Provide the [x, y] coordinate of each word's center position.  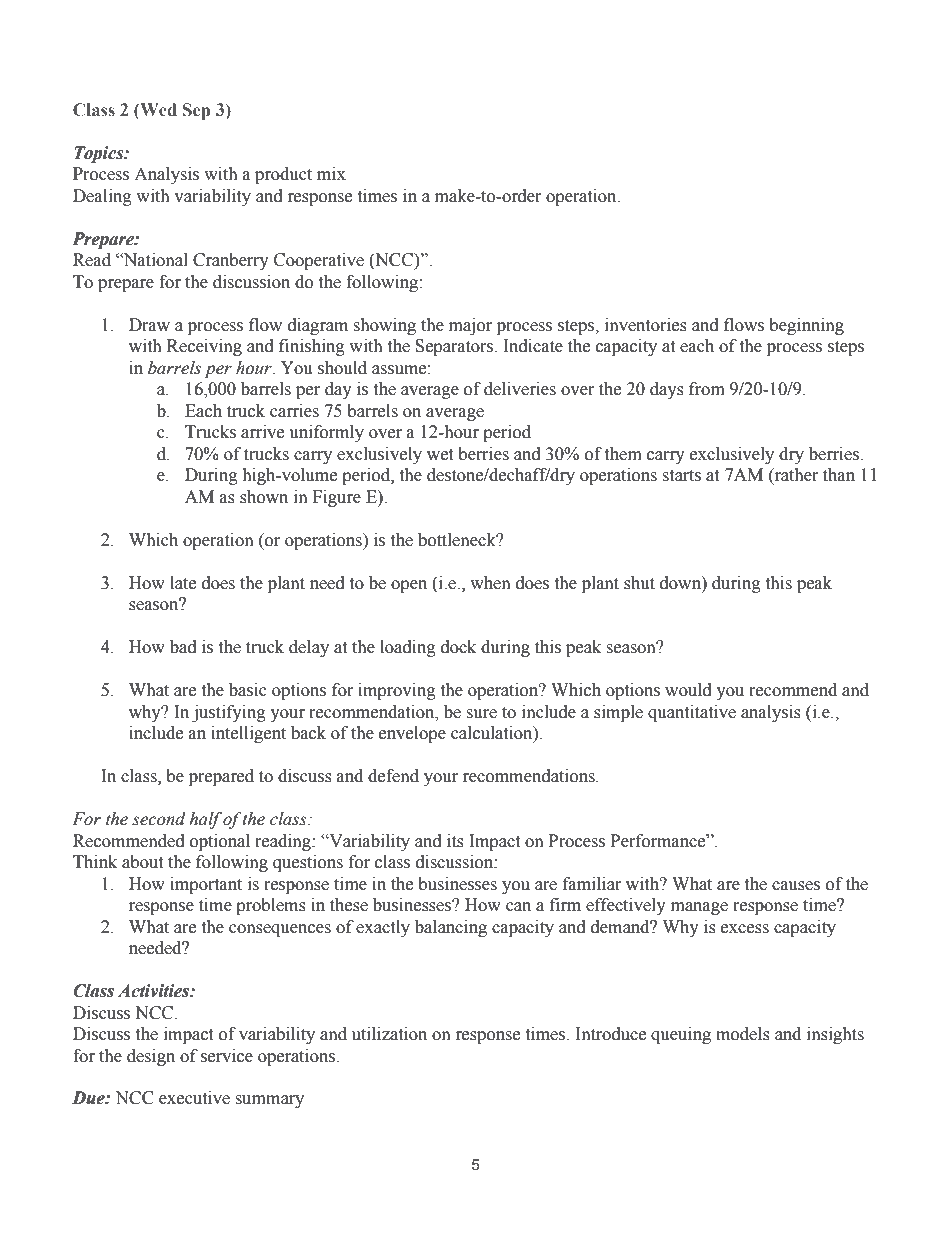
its [455, 841]
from [707, 389]
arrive [262, 432]
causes [796, 886]
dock [458, 647]
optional [220, 842]
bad [183, 647]
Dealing [102, 197]
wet [440, 455]
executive [194, 1098]
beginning [806, 326]
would [688, 690]
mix [331, 173]
